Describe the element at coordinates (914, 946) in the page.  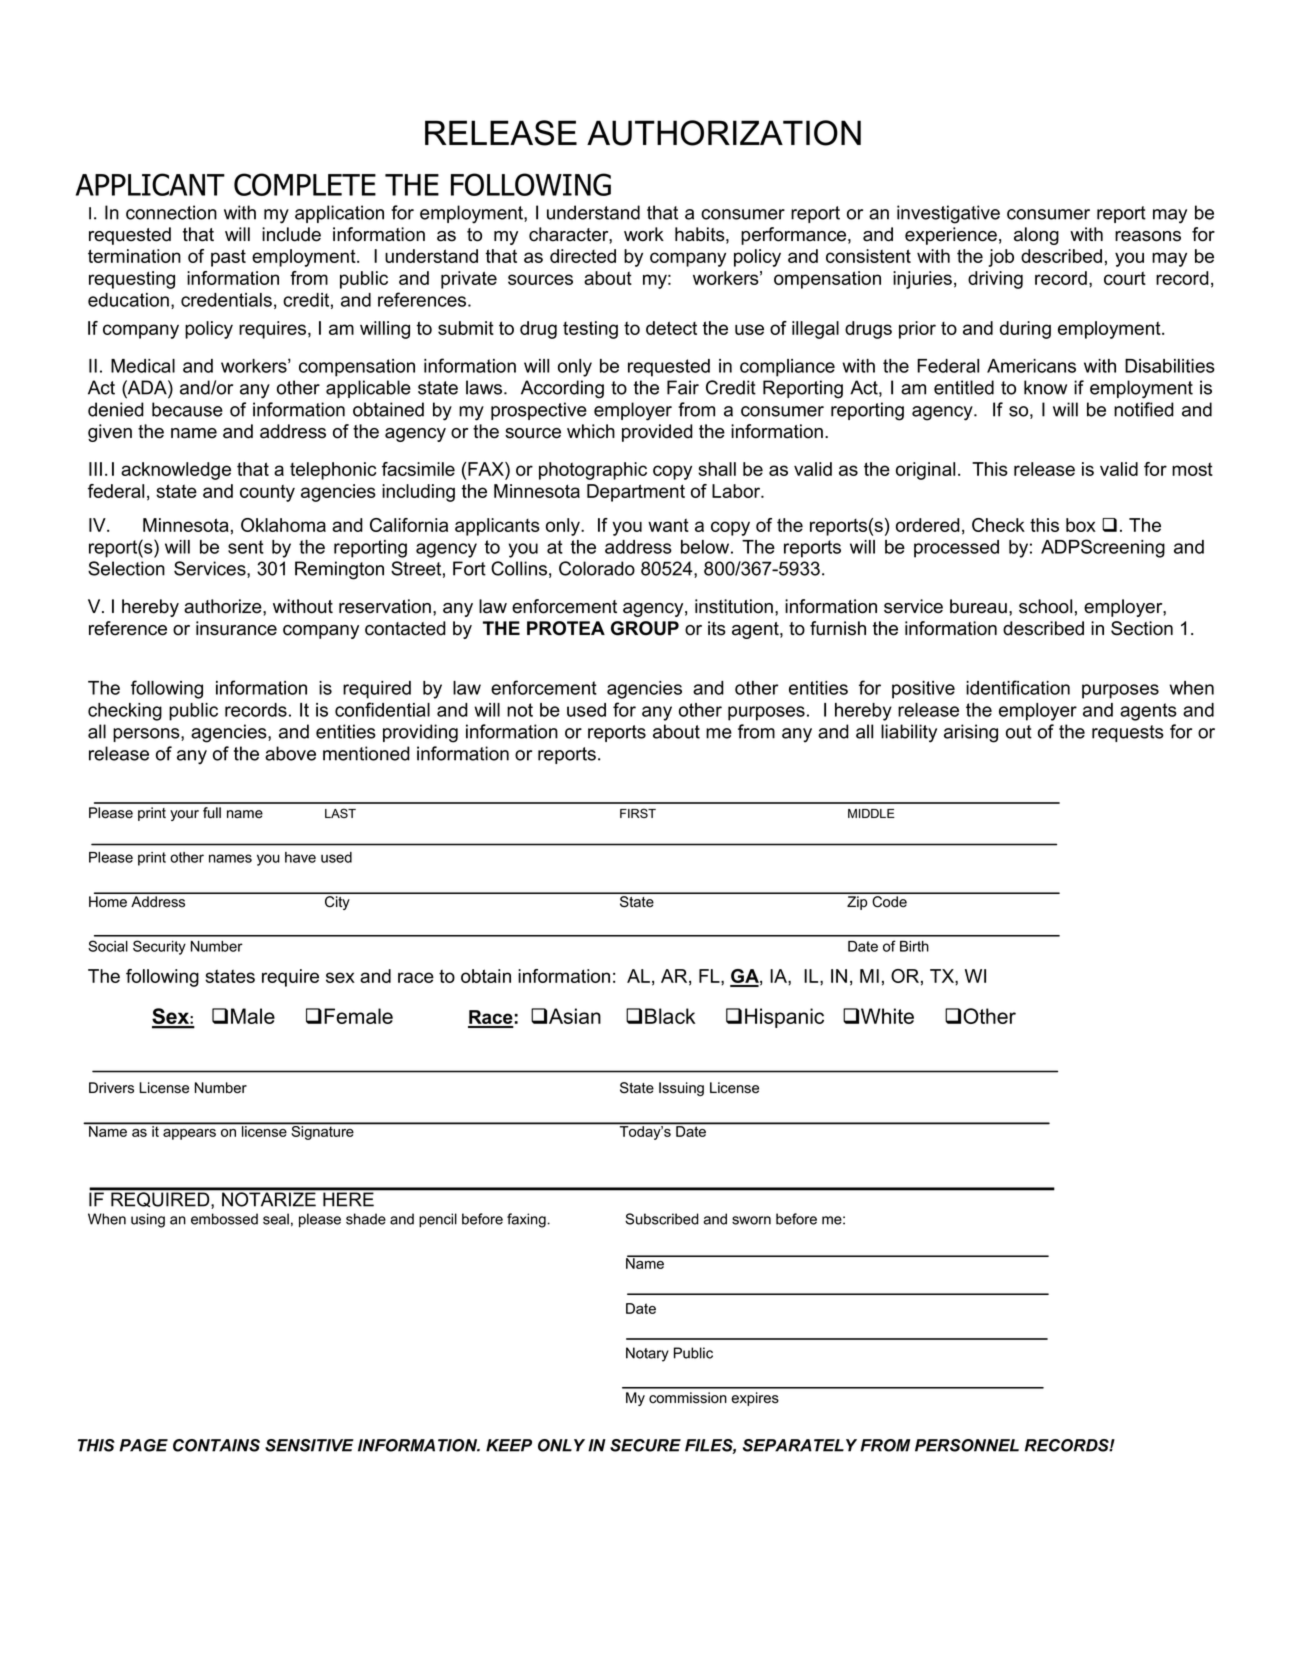
I see `Birth` at that location.
